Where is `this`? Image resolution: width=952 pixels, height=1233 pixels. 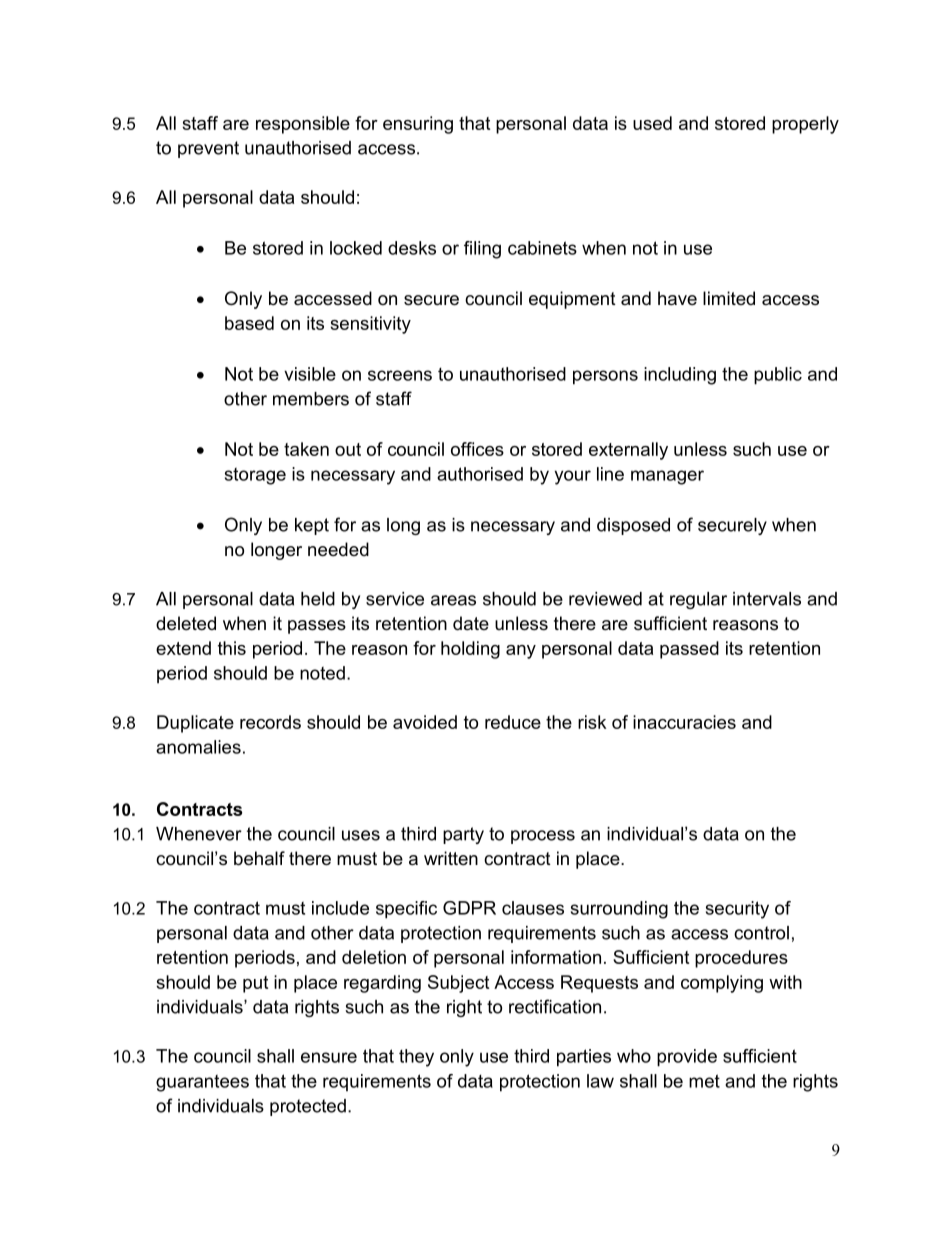
this is located at coordinates (232, 648).
